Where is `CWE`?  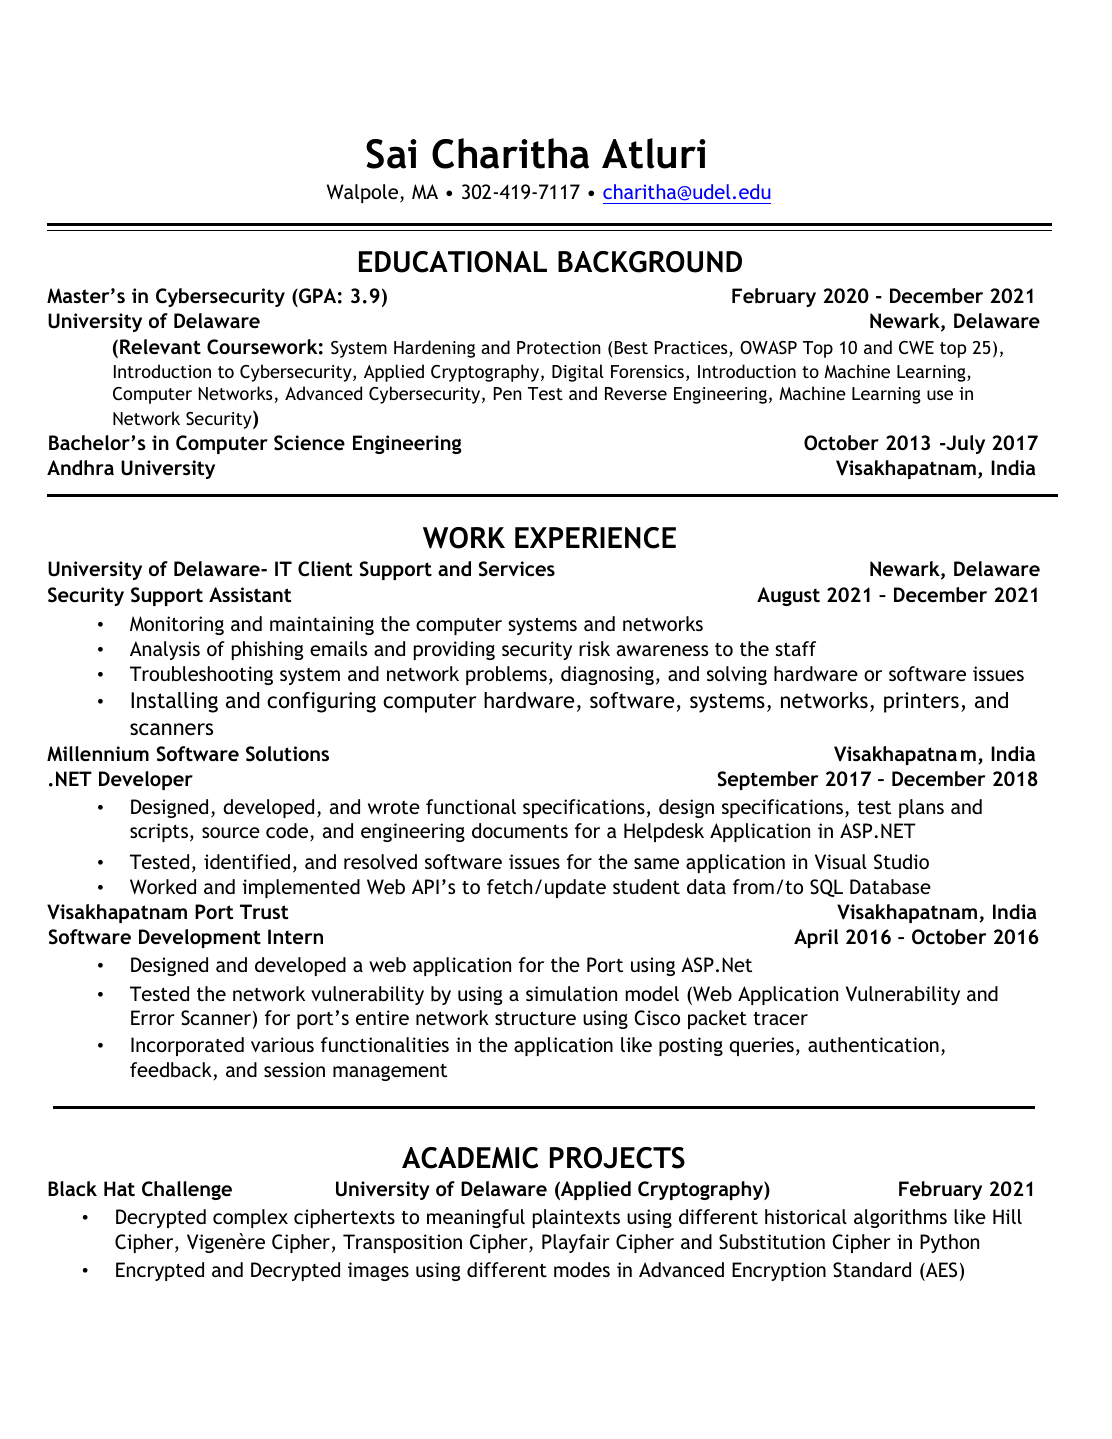 CWE is located at coordinates (916, 348).
